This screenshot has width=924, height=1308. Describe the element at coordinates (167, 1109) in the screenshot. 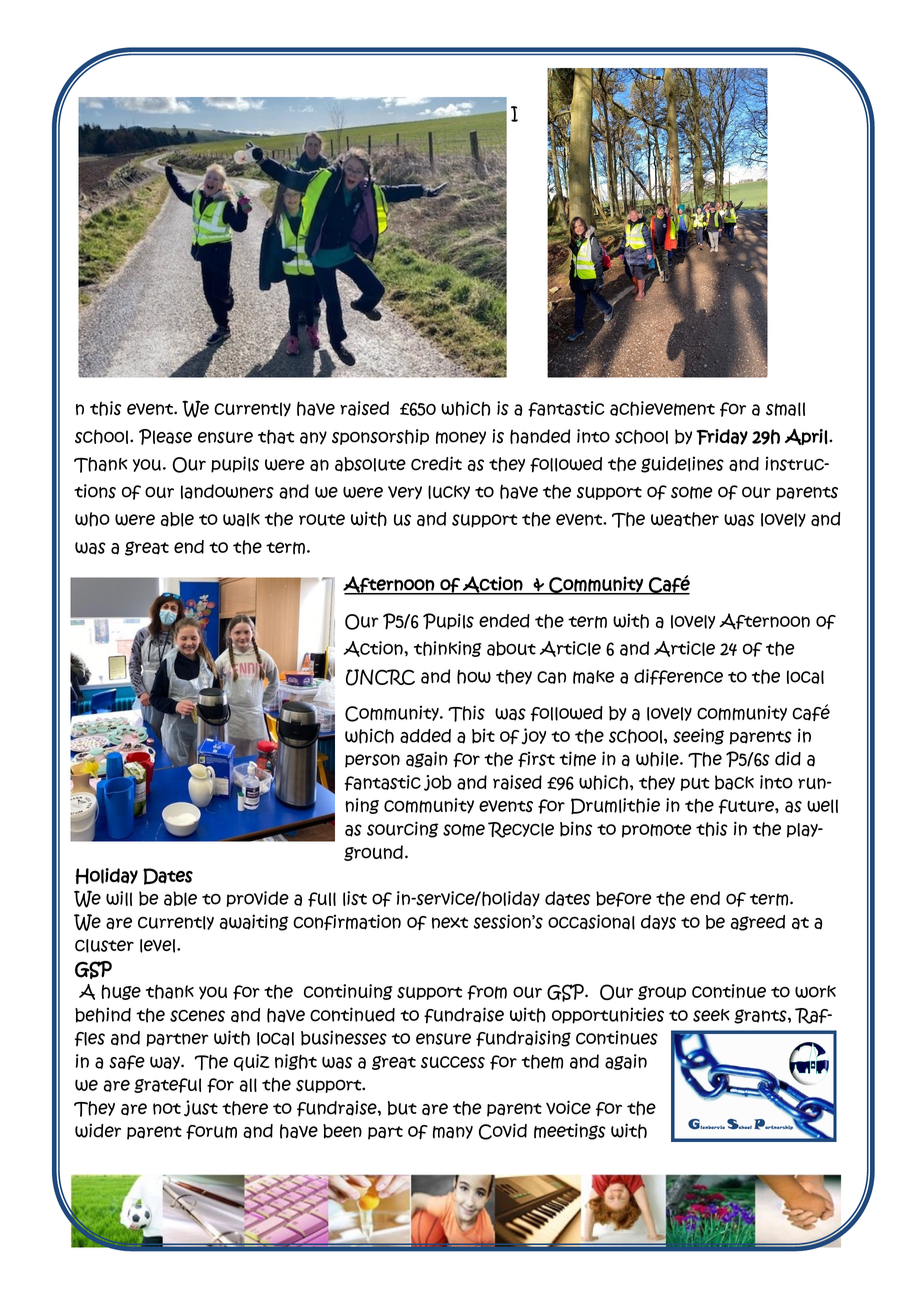

I see `not` at that location.
